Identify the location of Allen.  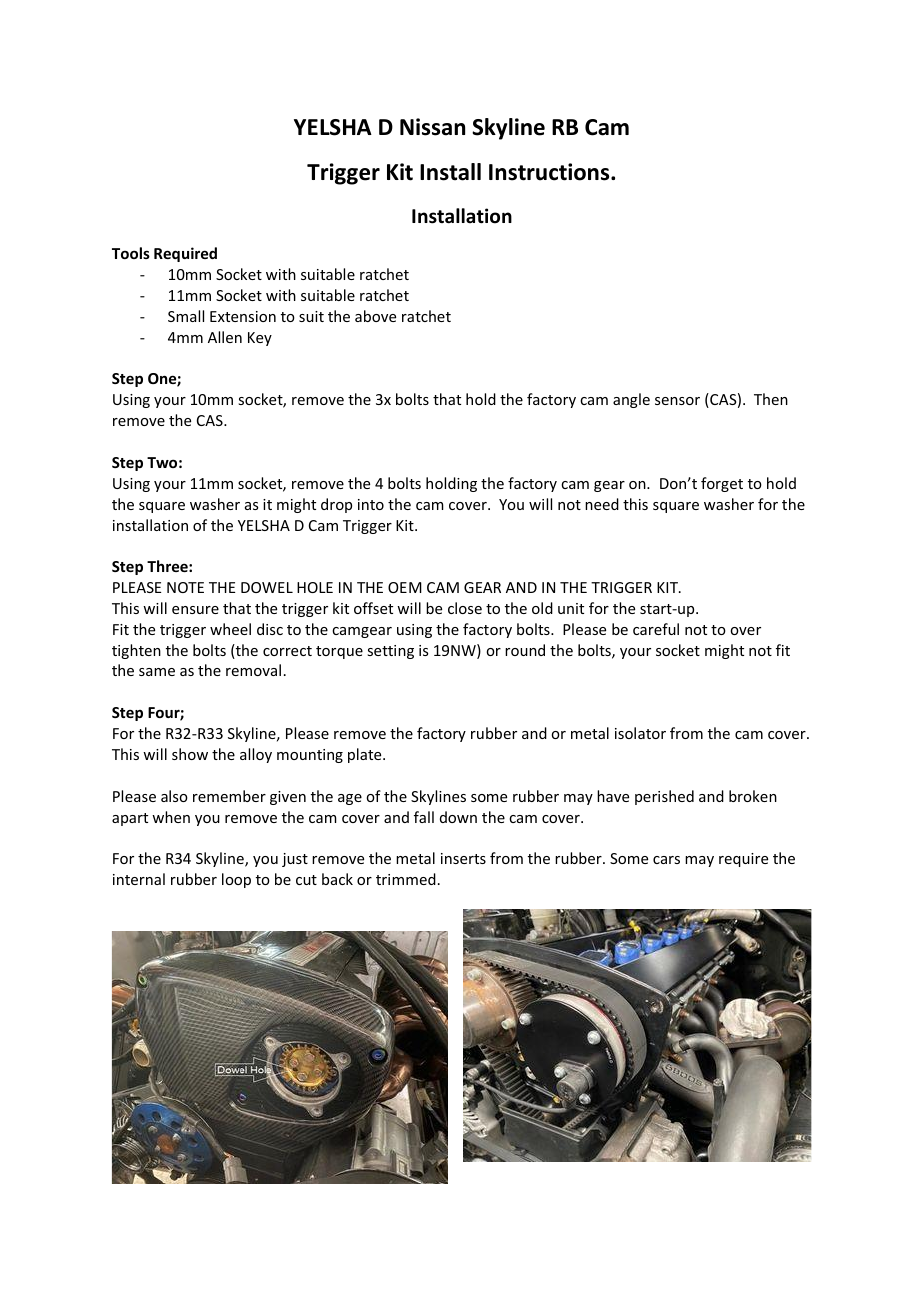
(225, 337).
